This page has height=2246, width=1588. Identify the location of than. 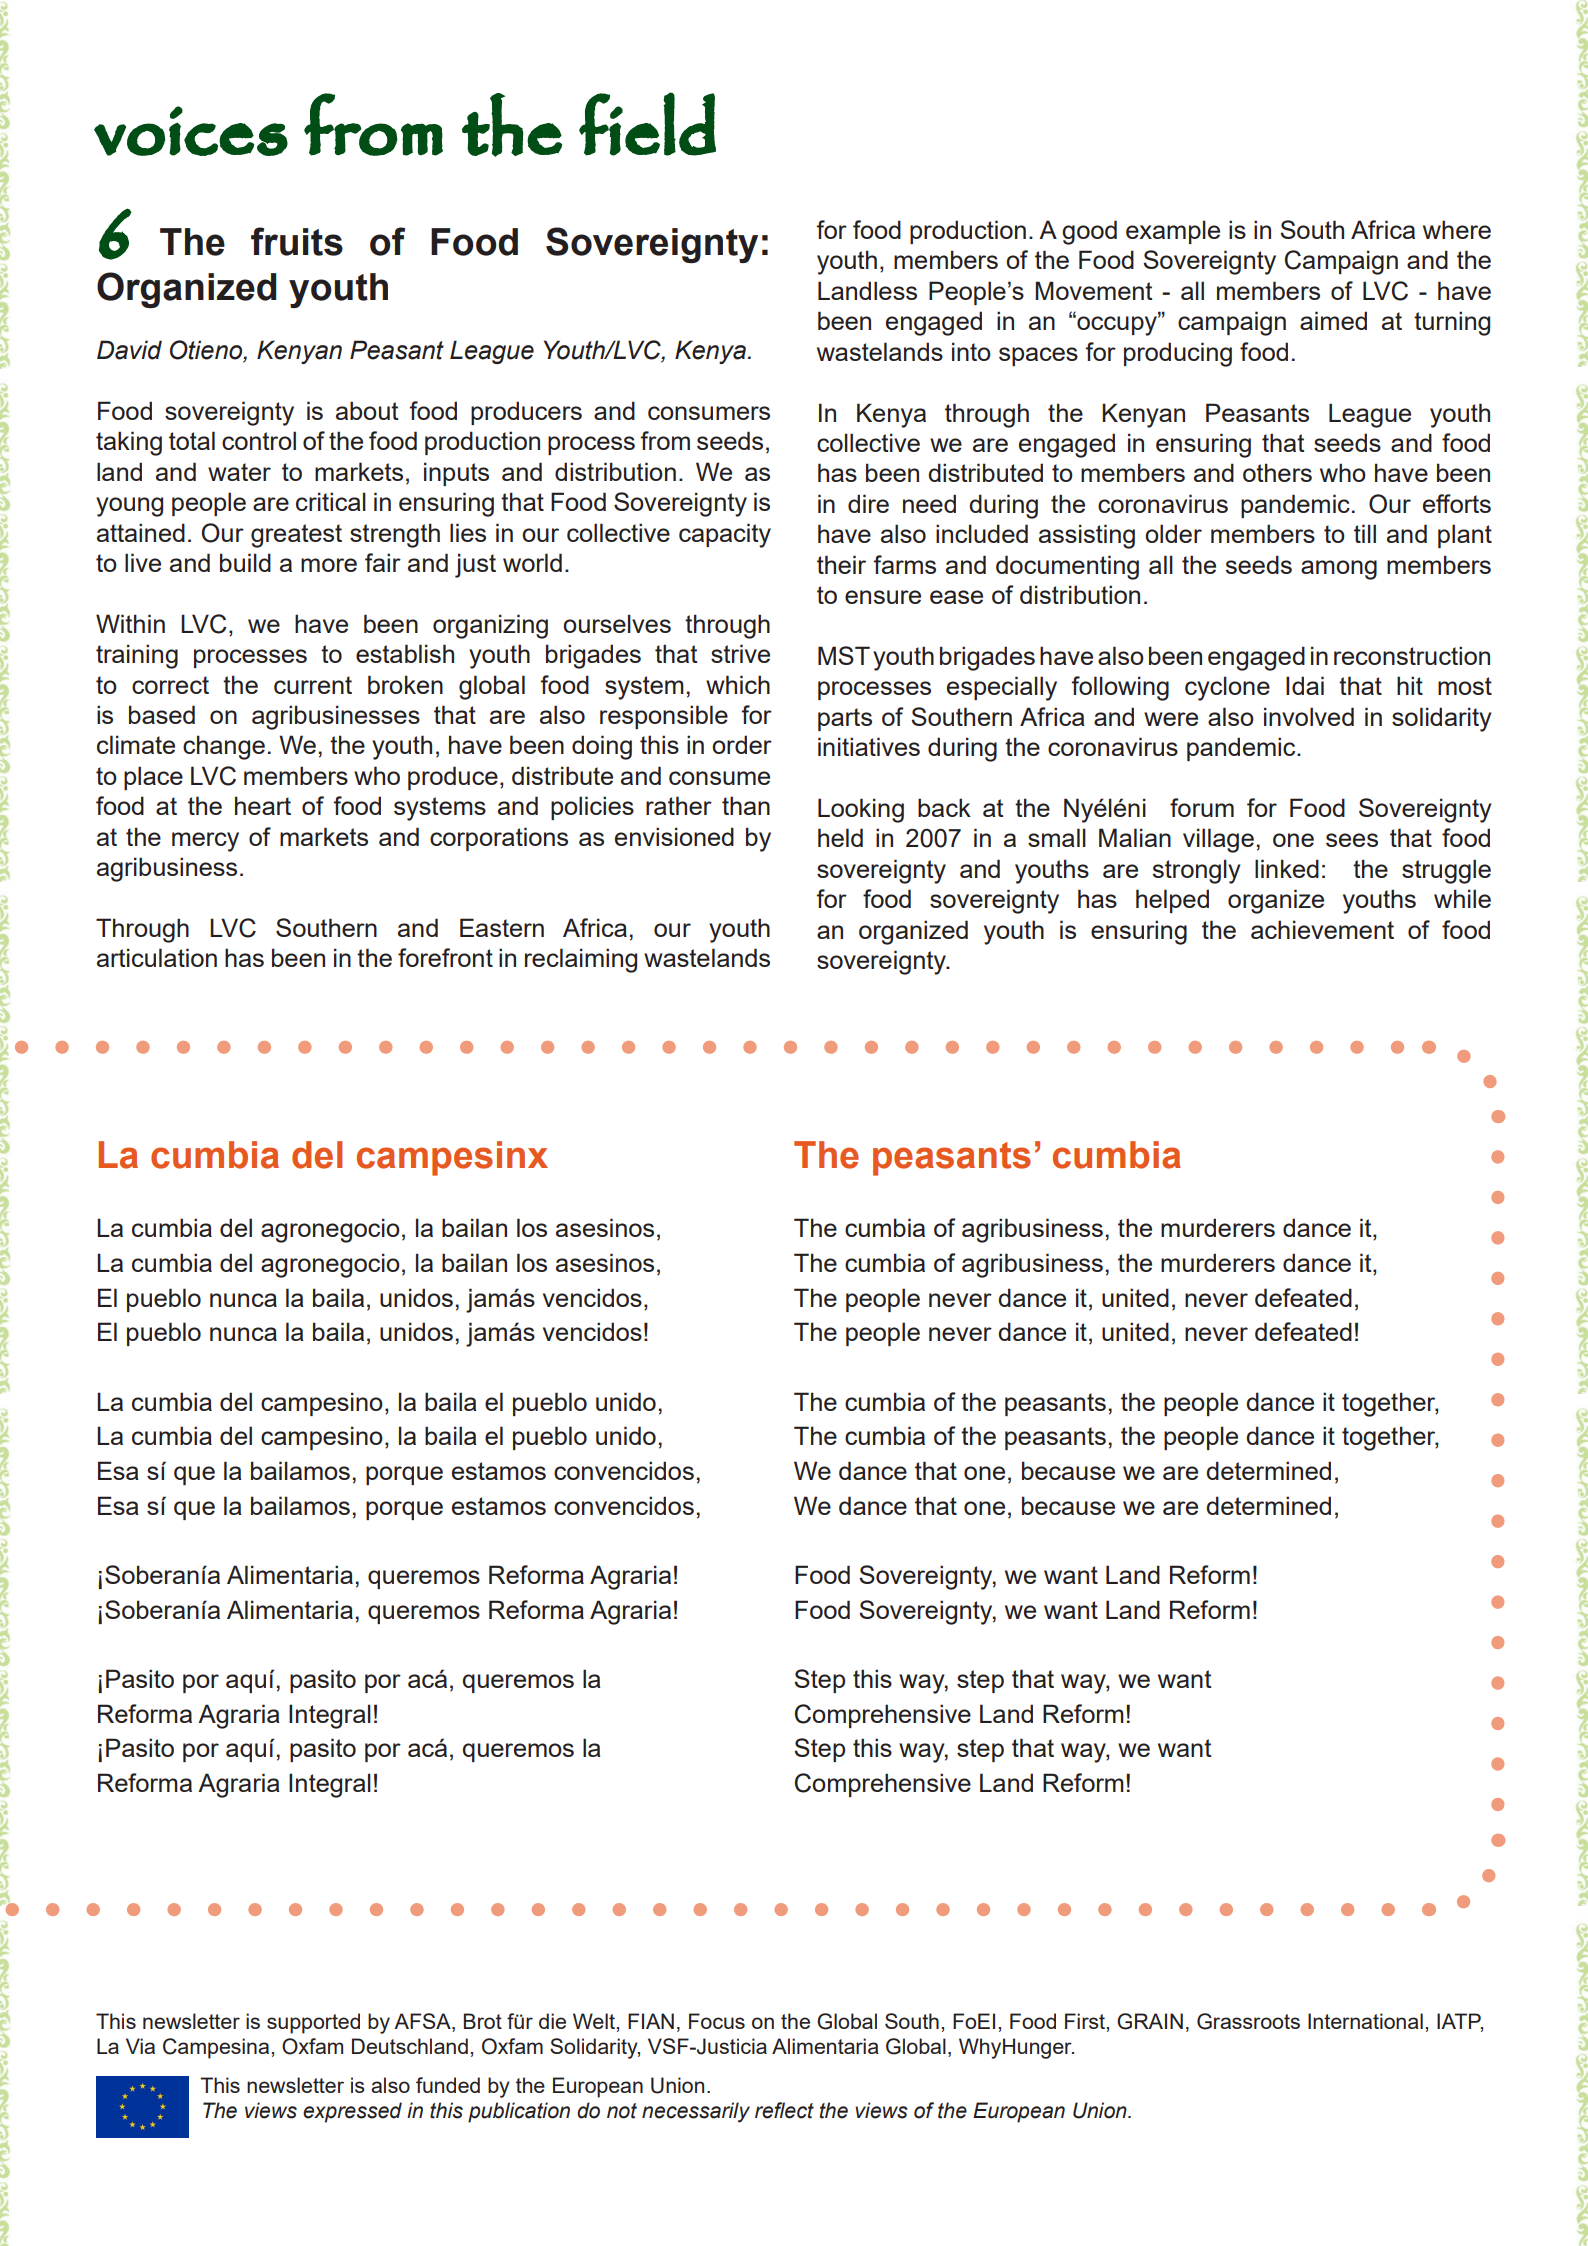
(746, 805).
